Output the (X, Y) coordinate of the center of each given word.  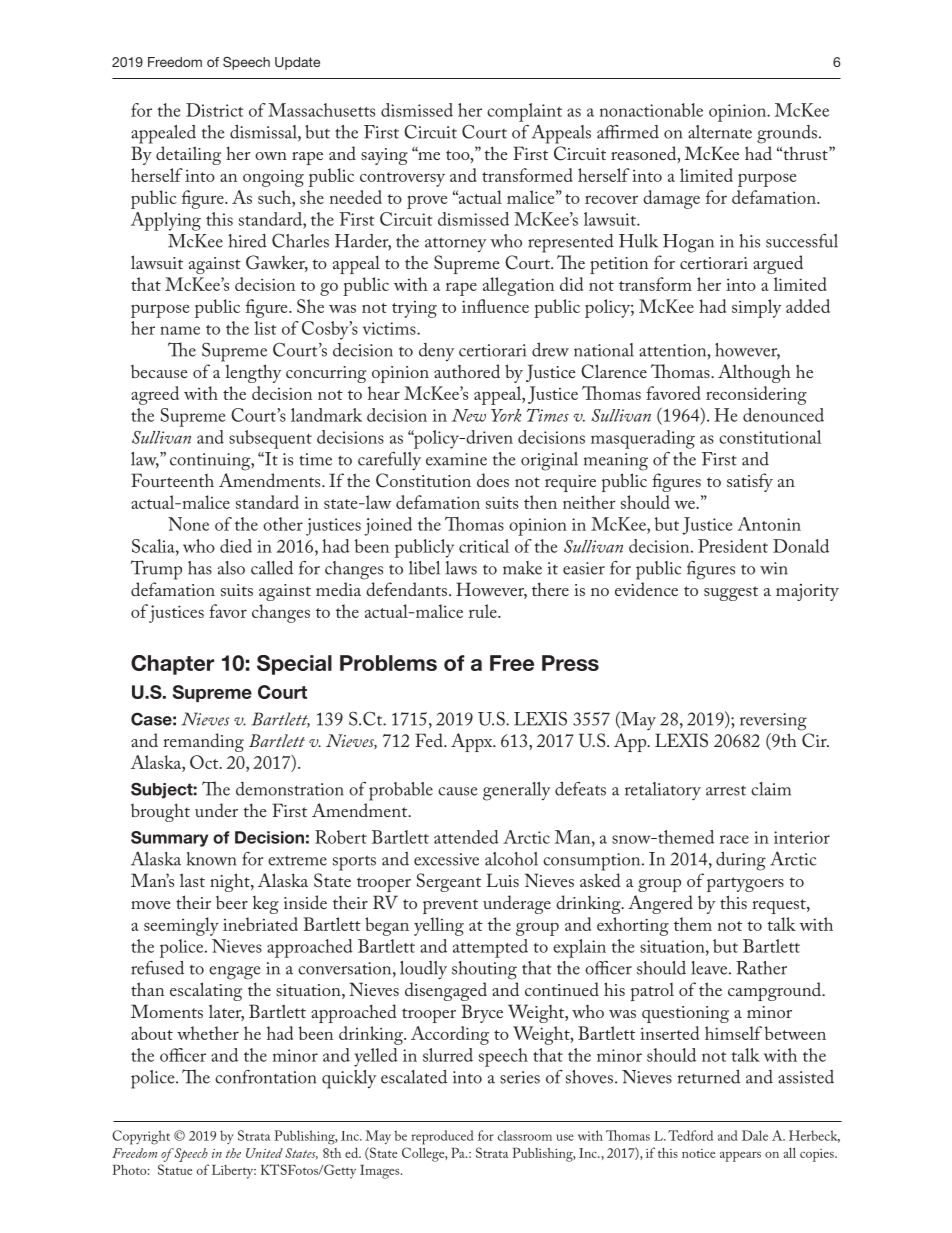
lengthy (253, 373)
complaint (524, 112)
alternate (720, 132)
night (231, 882)
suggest (731, 593)
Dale (755, 1135)
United (264, 1153)
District (214, 110)
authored (467, 371)
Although (754, 373)
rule (484, 611)
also (231, 568)
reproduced (442, 1137)
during (741, 861)
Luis (502, 880)
